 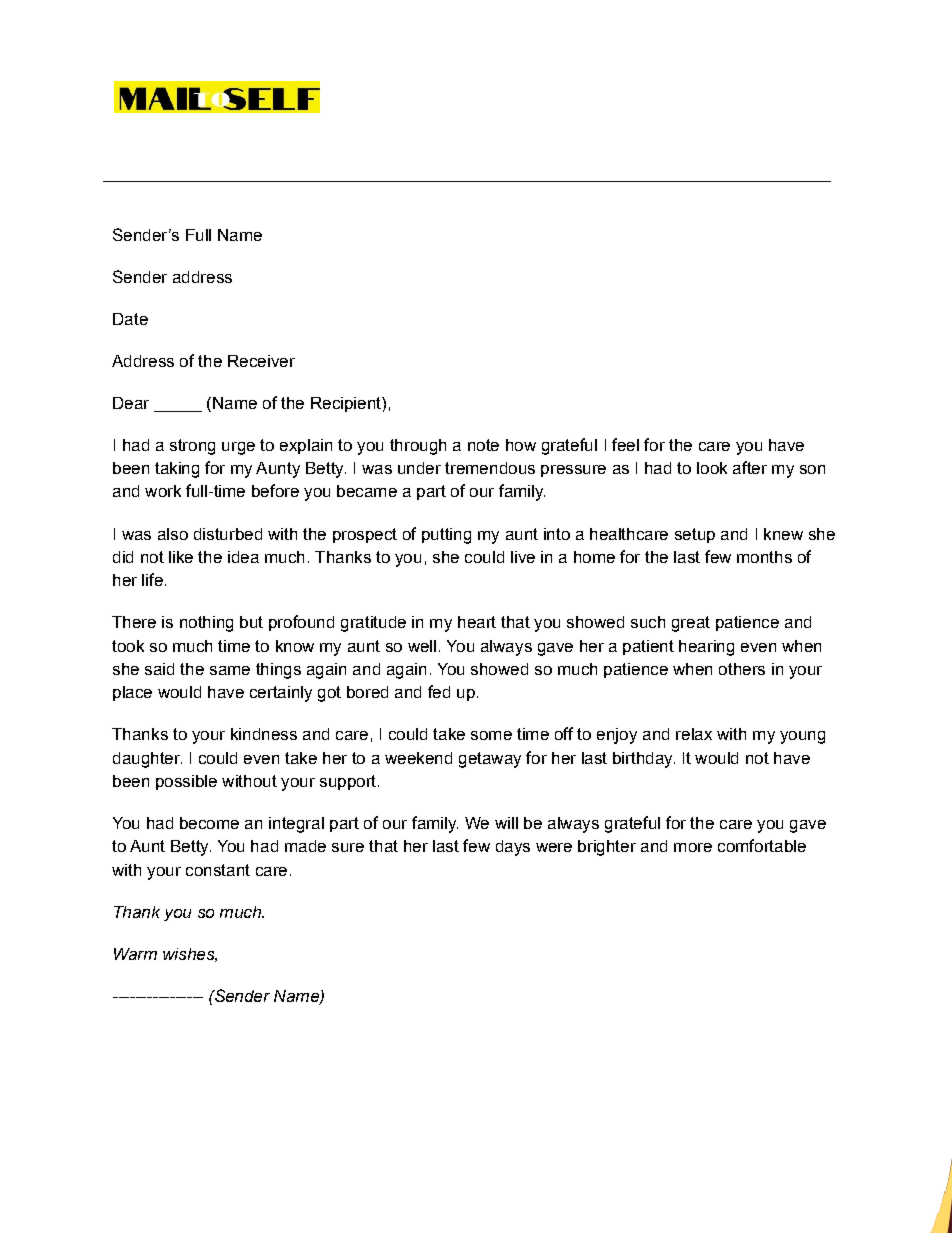 What do you see at coordinates (491, 735) in the screenshot?
I see `some` at bounding box center [491, 735].
